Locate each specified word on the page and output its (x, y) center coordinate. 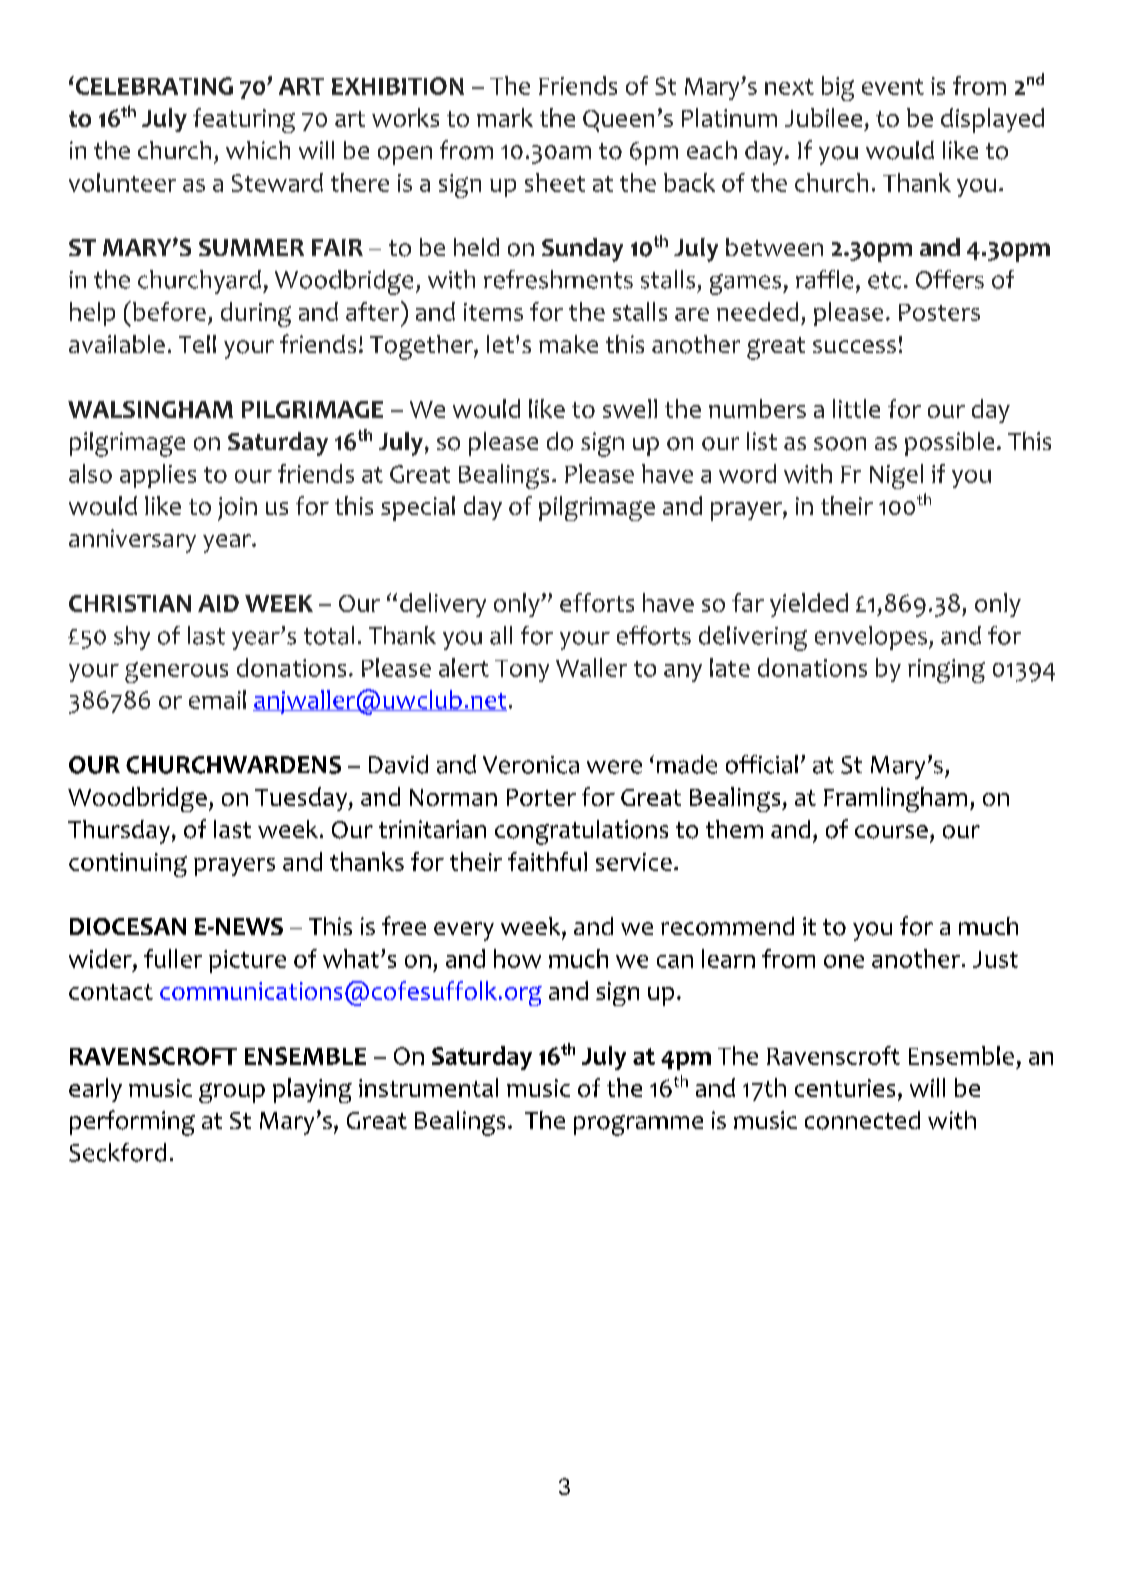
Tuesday (302, 799)
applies (158, 476)
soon (840, 444)
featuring (244, 120)
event (893, 87)
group (232, 1093)
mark (505, 117)
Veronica (531, 765)
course (891, 832)
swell (630, 408)
